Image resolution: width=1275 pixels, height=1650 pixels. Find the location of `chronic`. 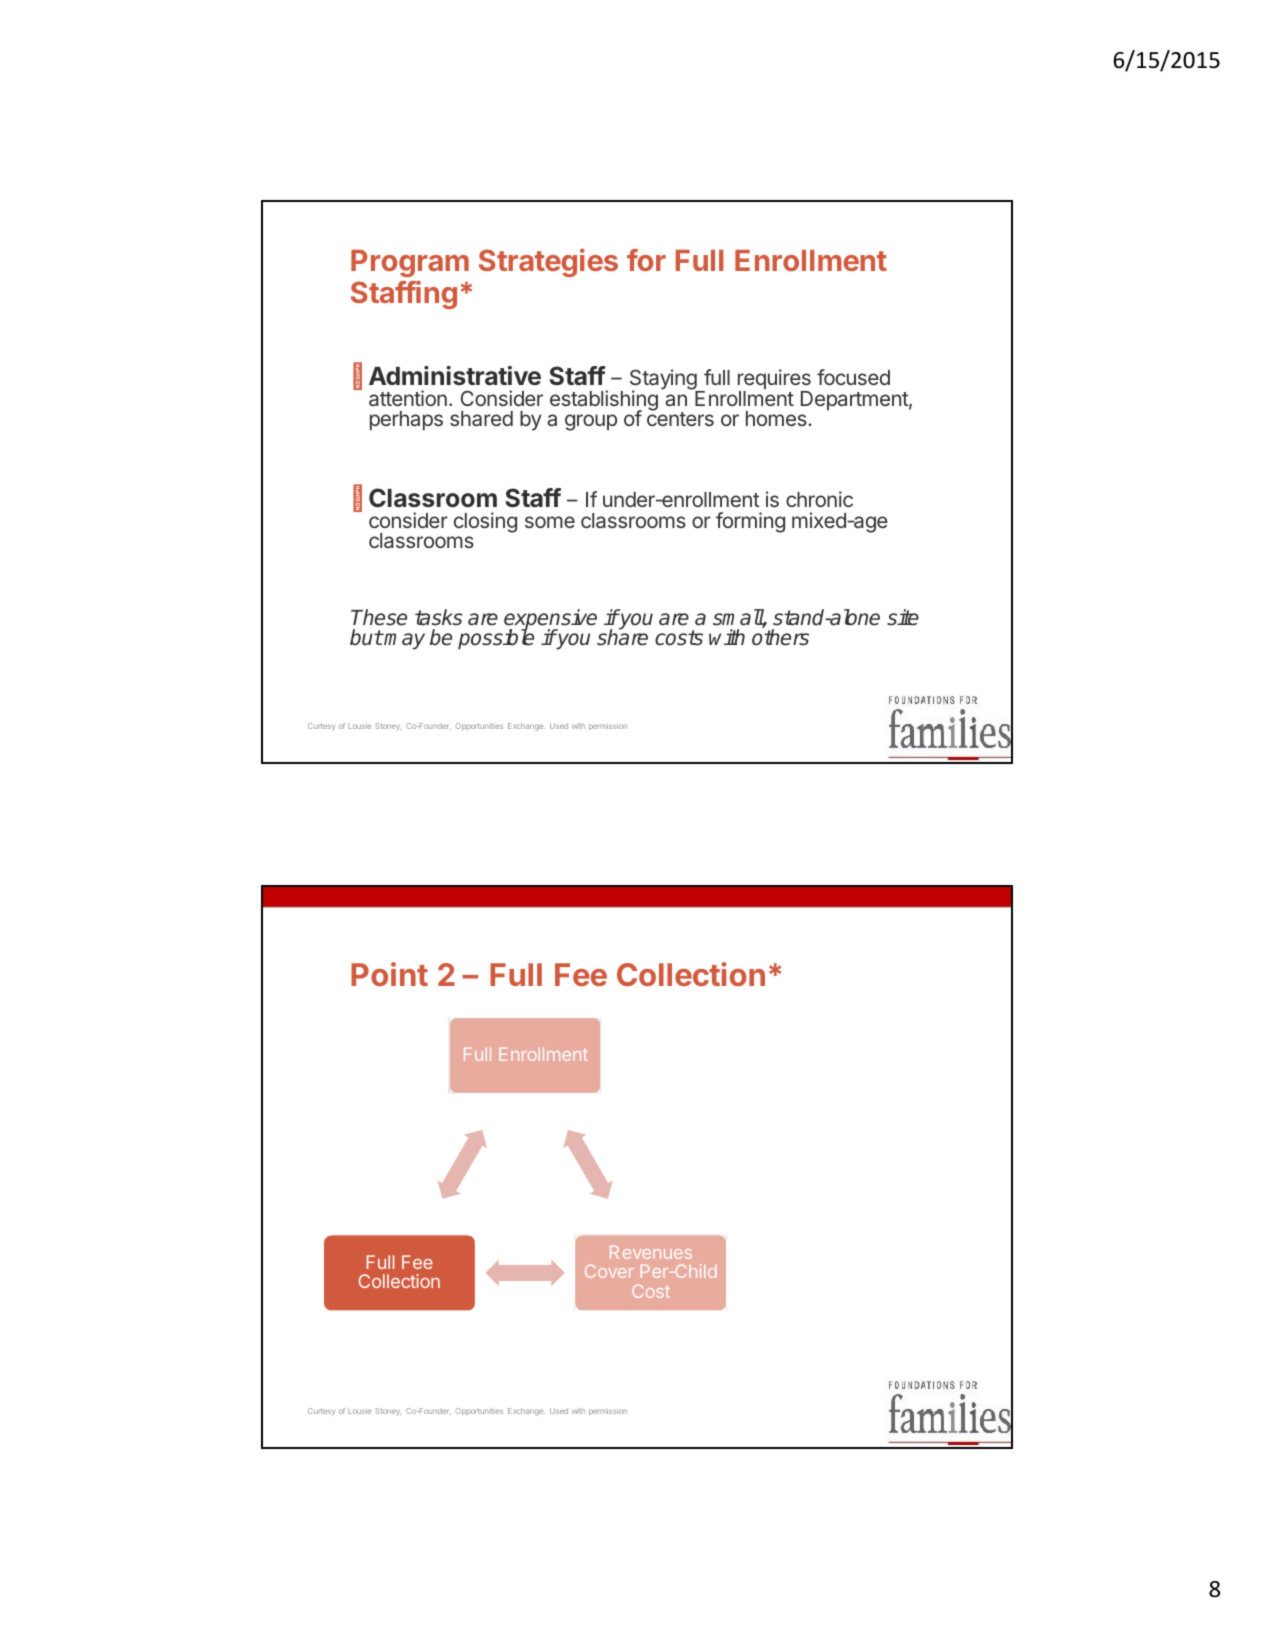

chronic is located at coordinates (819, 499).
